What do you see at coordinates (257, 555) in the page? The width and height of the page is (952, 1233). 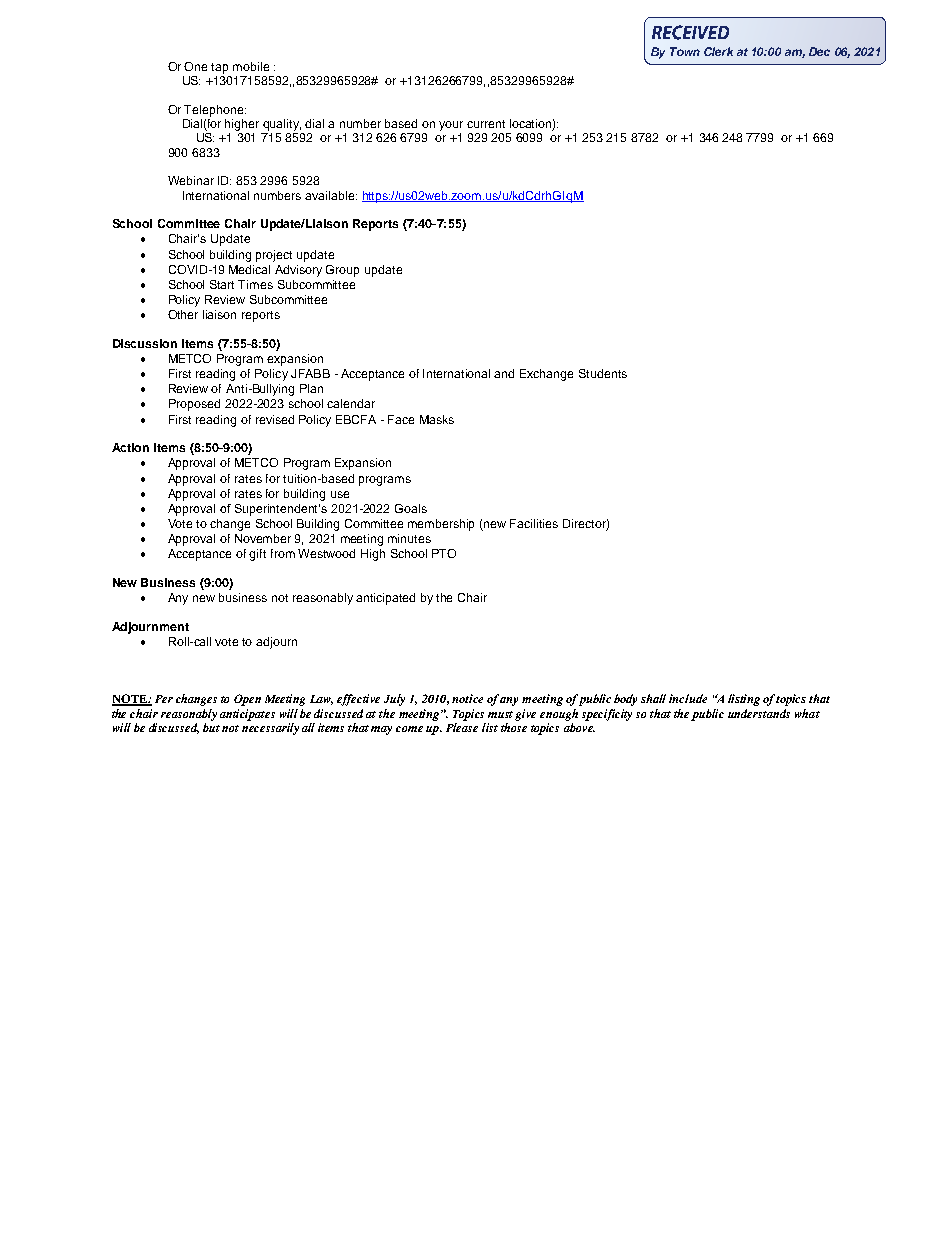 I see `gift` at bounding box center [257, 555].
